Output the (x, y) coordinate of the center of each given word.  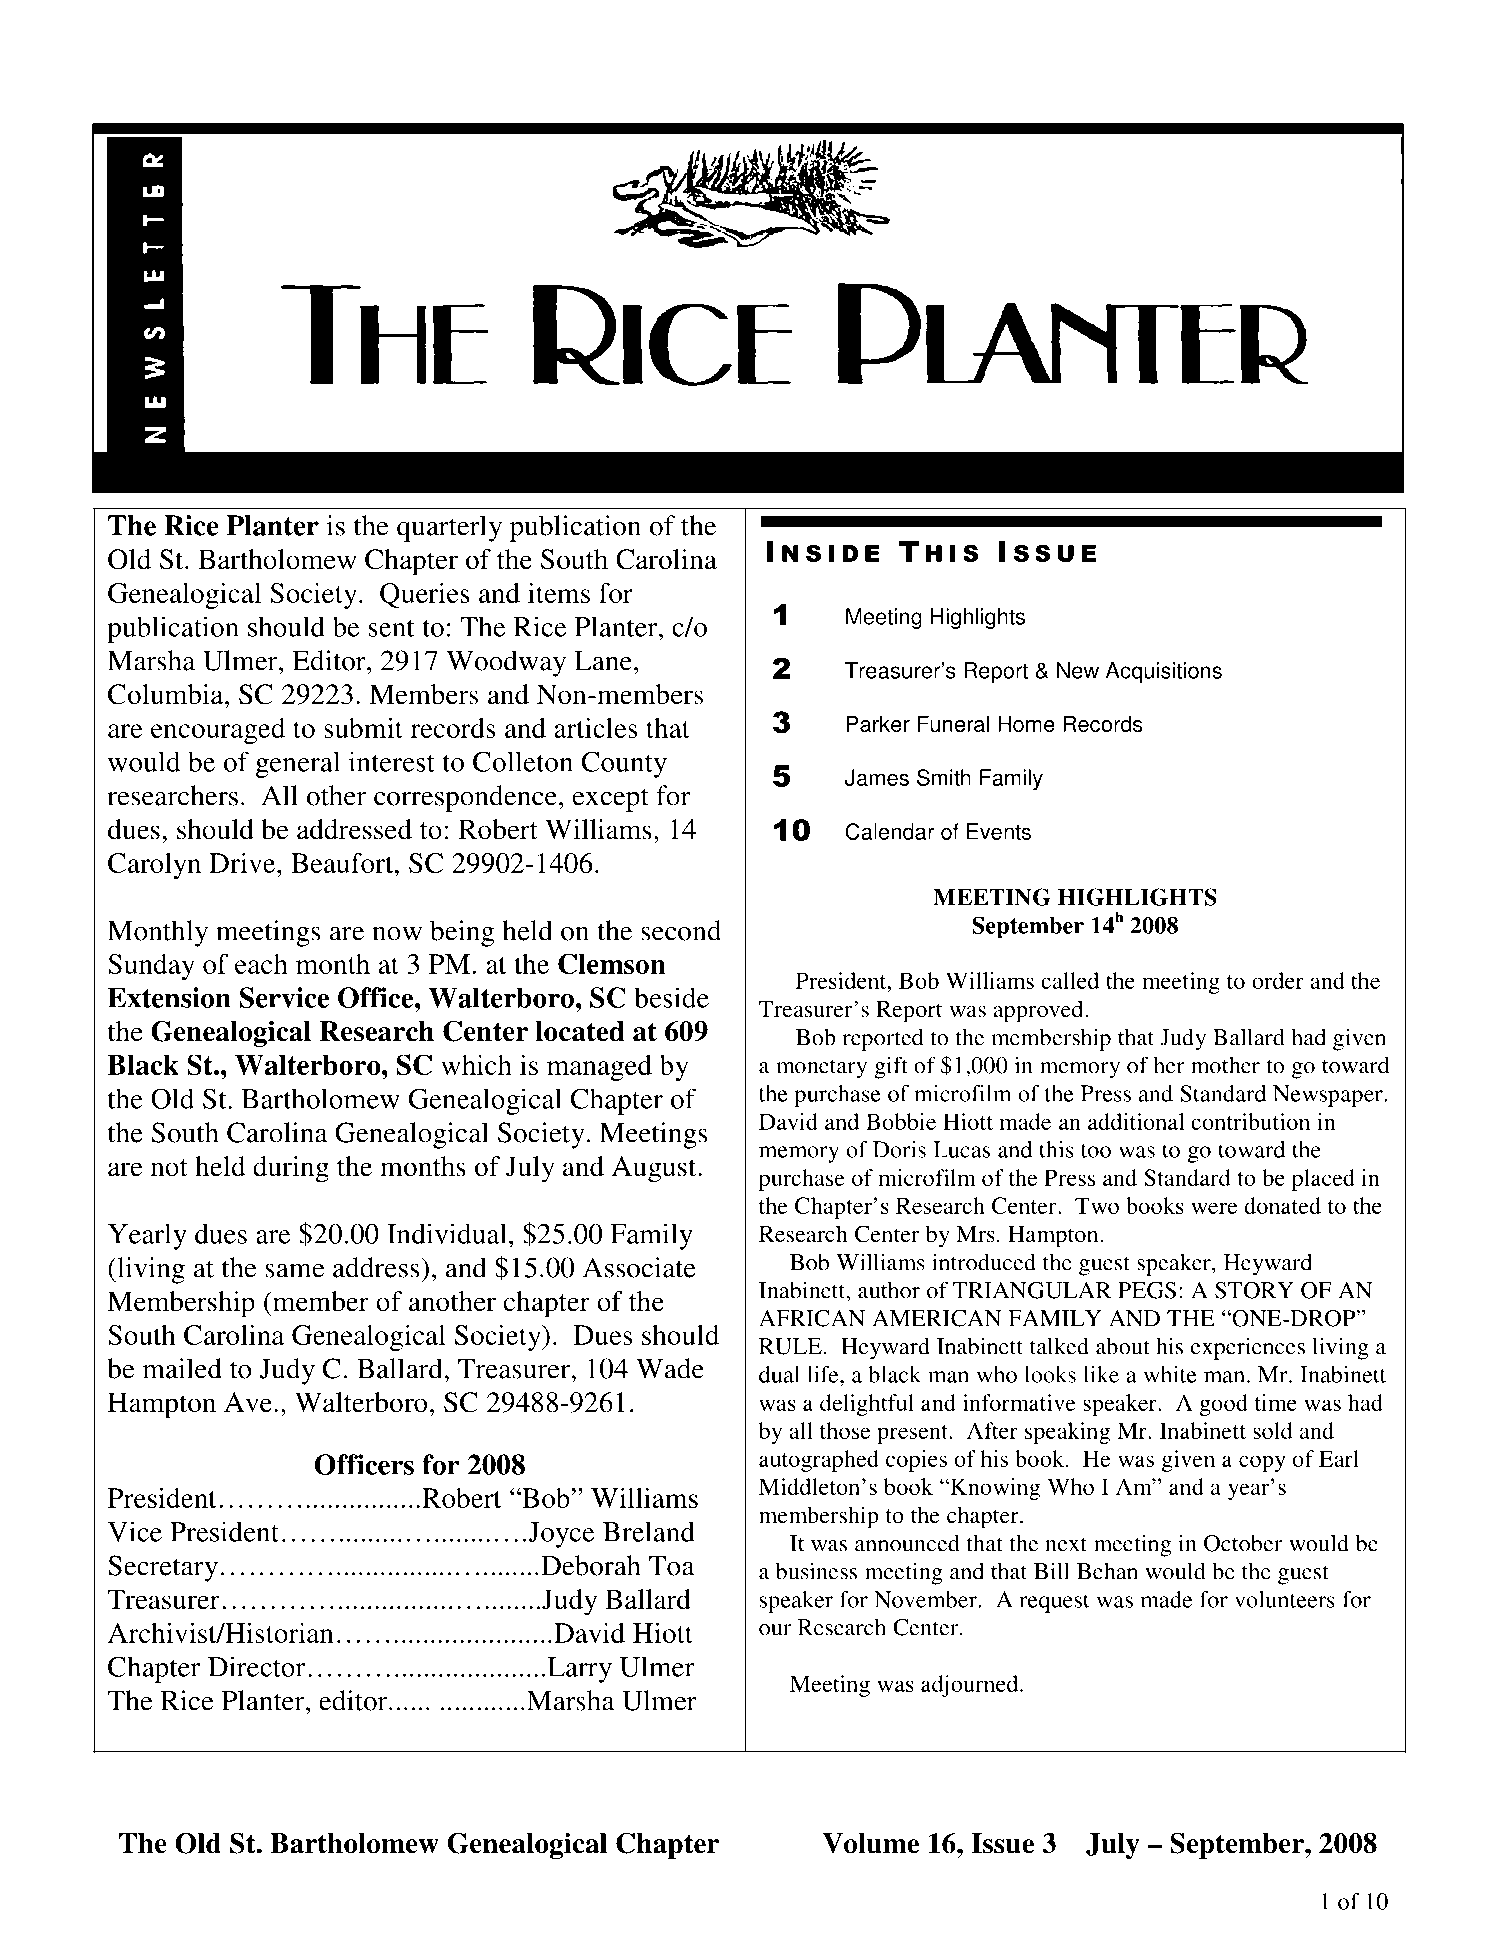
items (559, 593)
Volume (870, 1843)
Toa (672, 1566)
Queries (425, 595)
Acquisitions (1164, 672)
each (261, 964)
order (1278, 980)
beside (671, 997)
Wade (670, 1368)
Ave (248, 1402)
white (1170, 1374)
